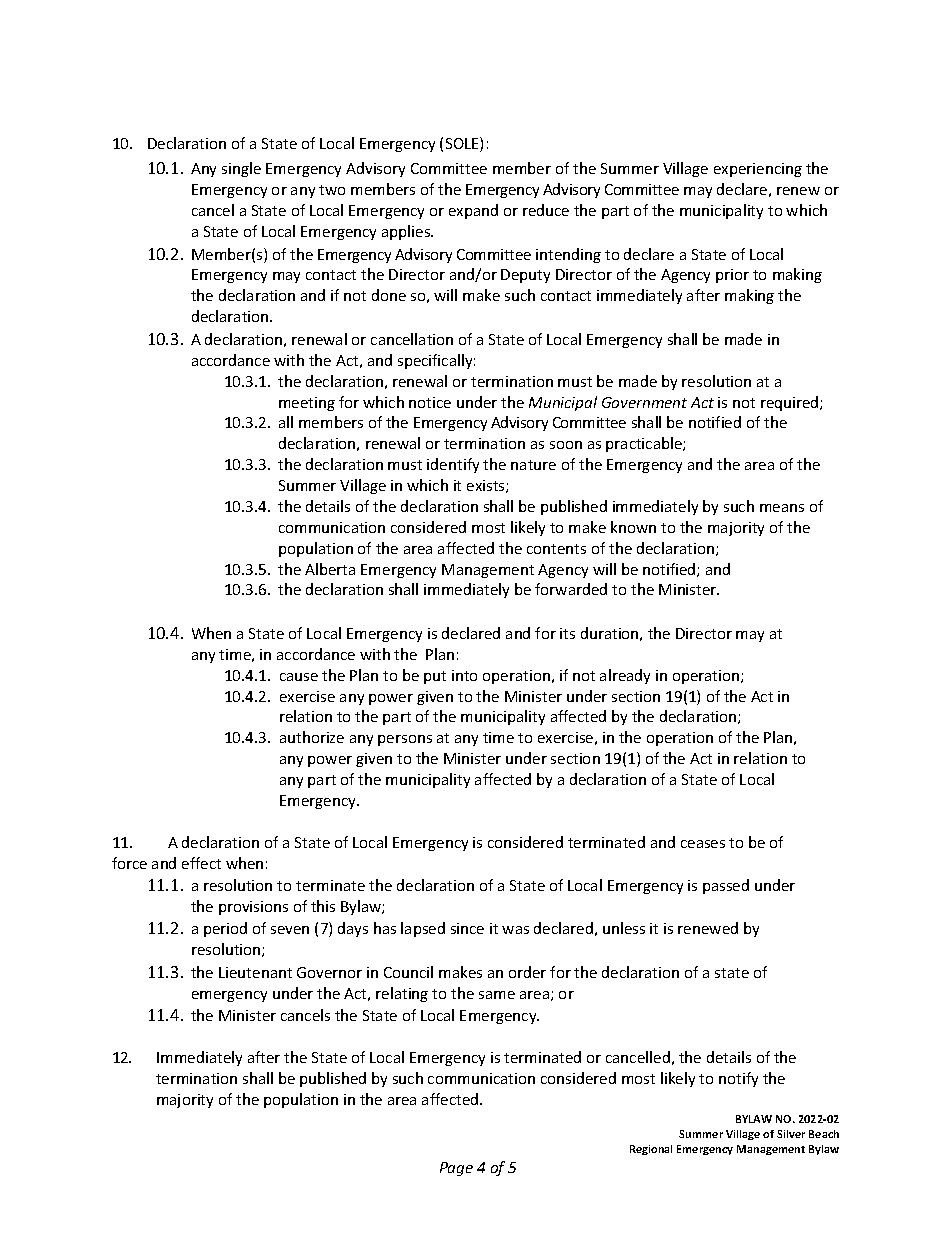  I want to click on cause, so click(299, 677).
